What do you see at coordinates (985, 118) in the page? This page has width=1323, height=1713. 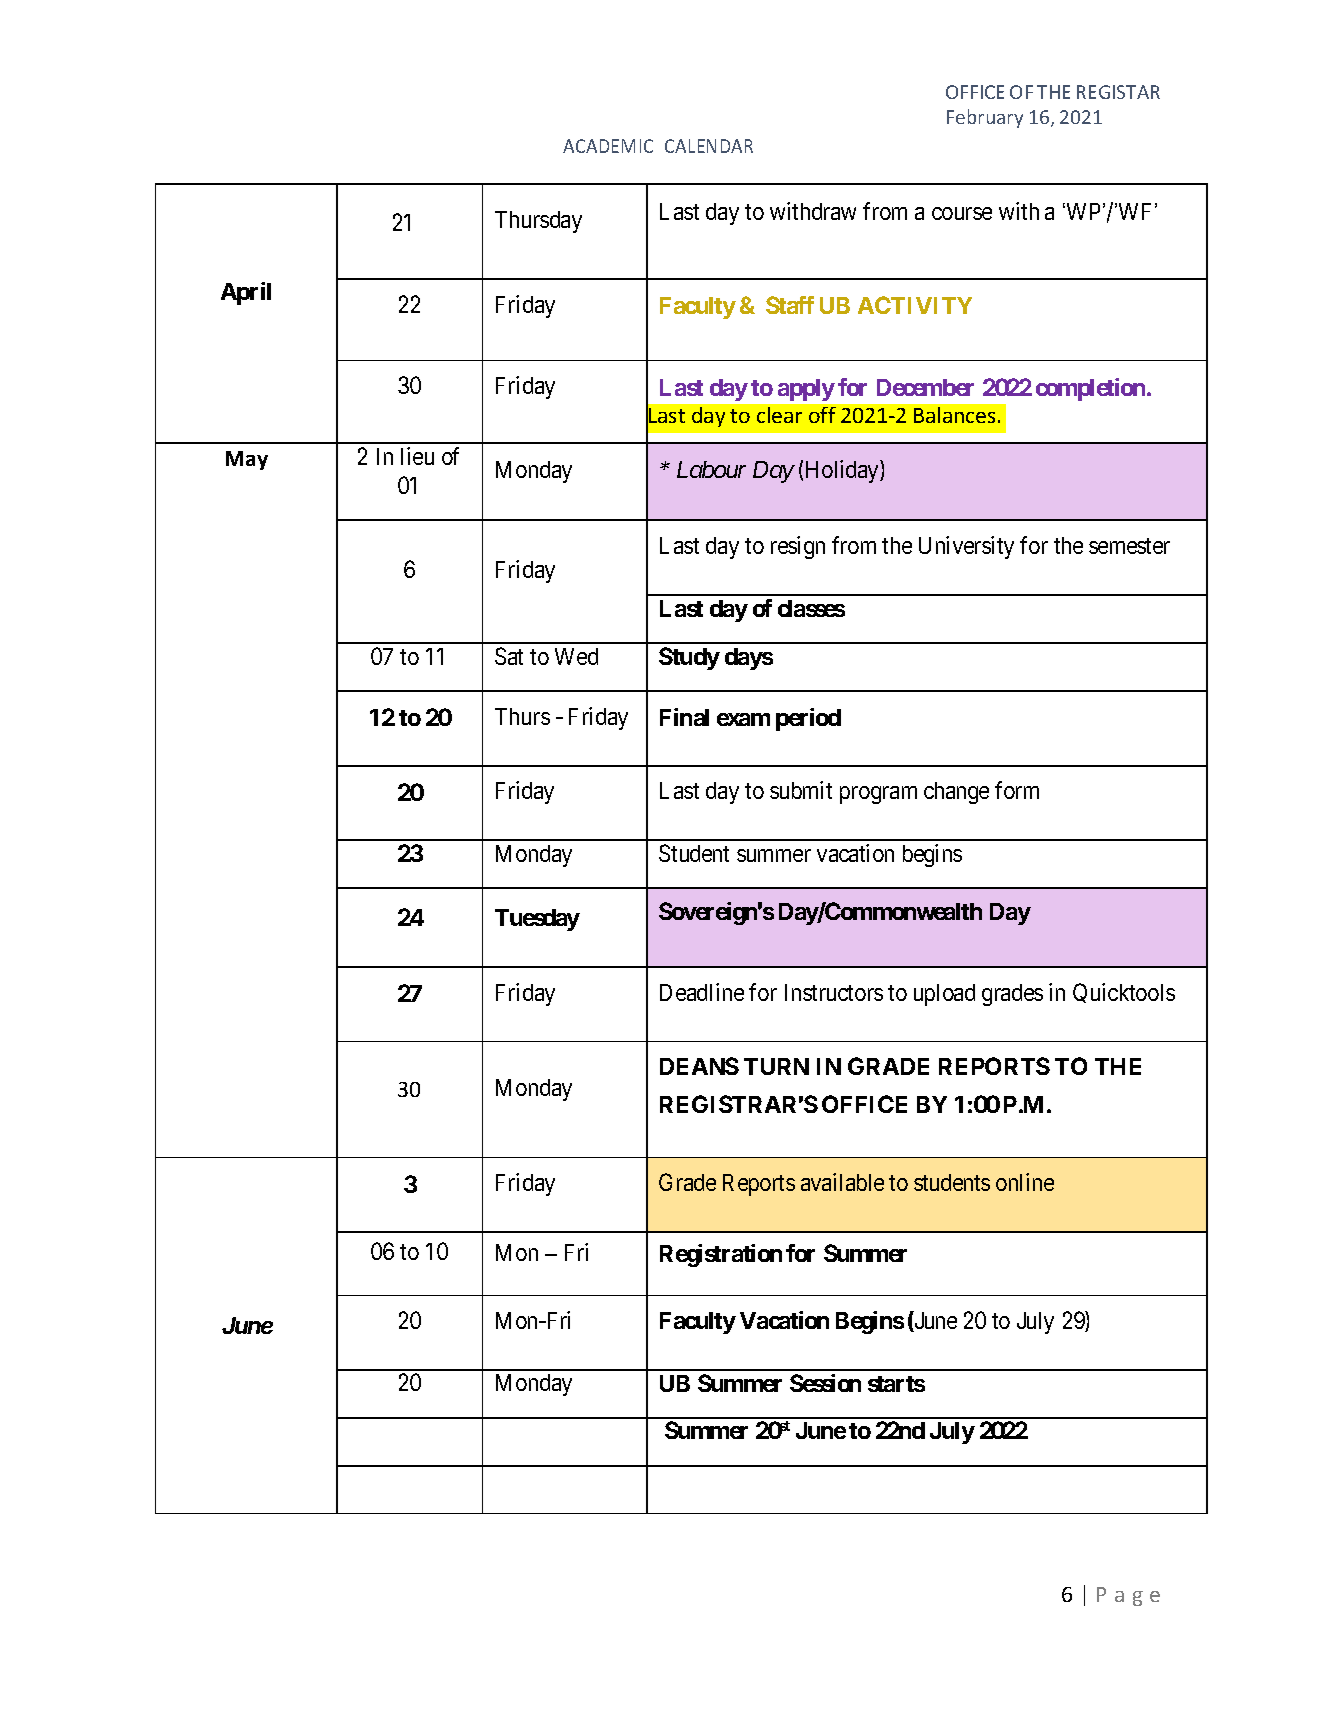 I see `February` at bounding box center [985, 118].
